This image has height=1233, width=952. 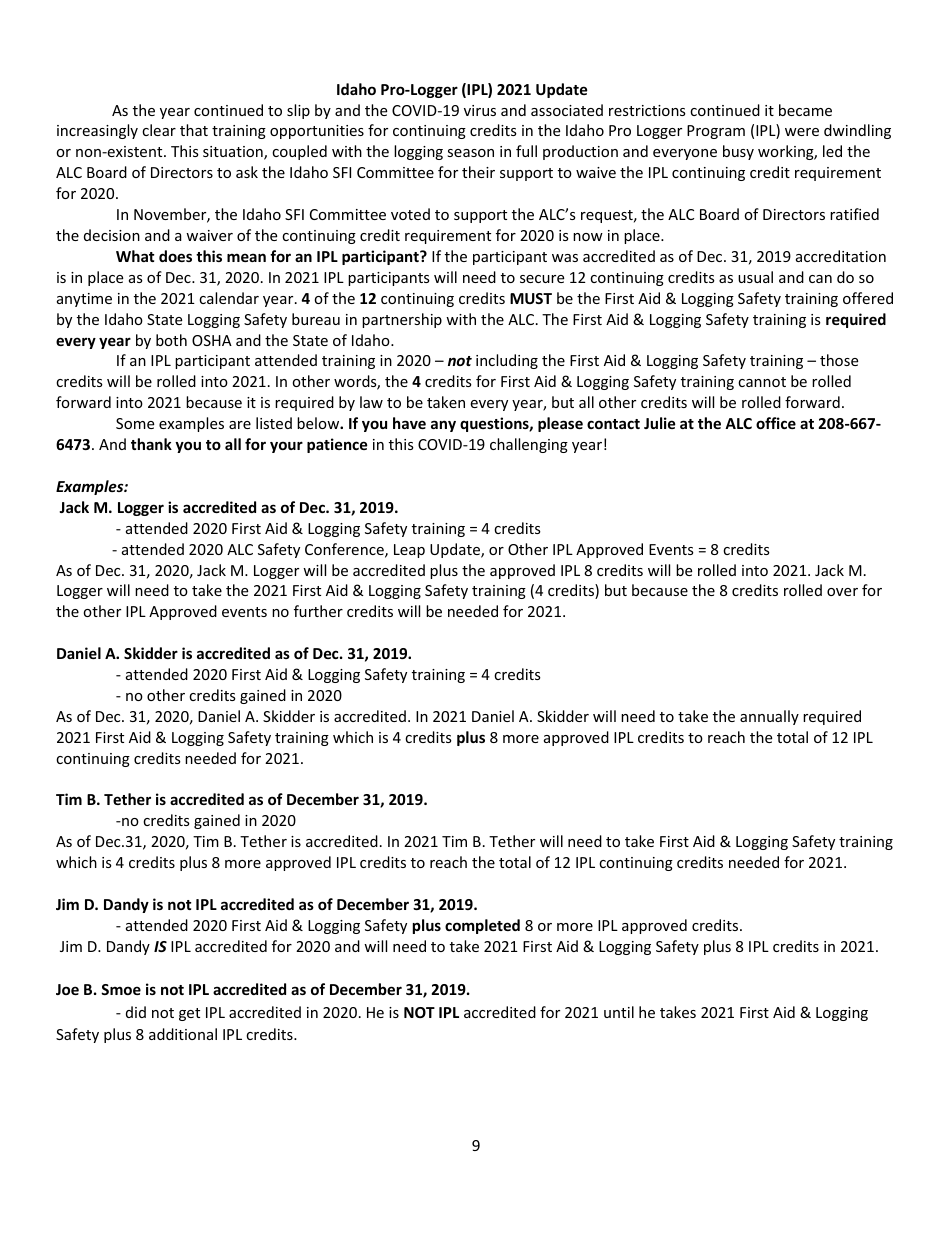 What do you see at coordinates (470, 153) in the image?
I see `season` at bounding box center [470, 153].
